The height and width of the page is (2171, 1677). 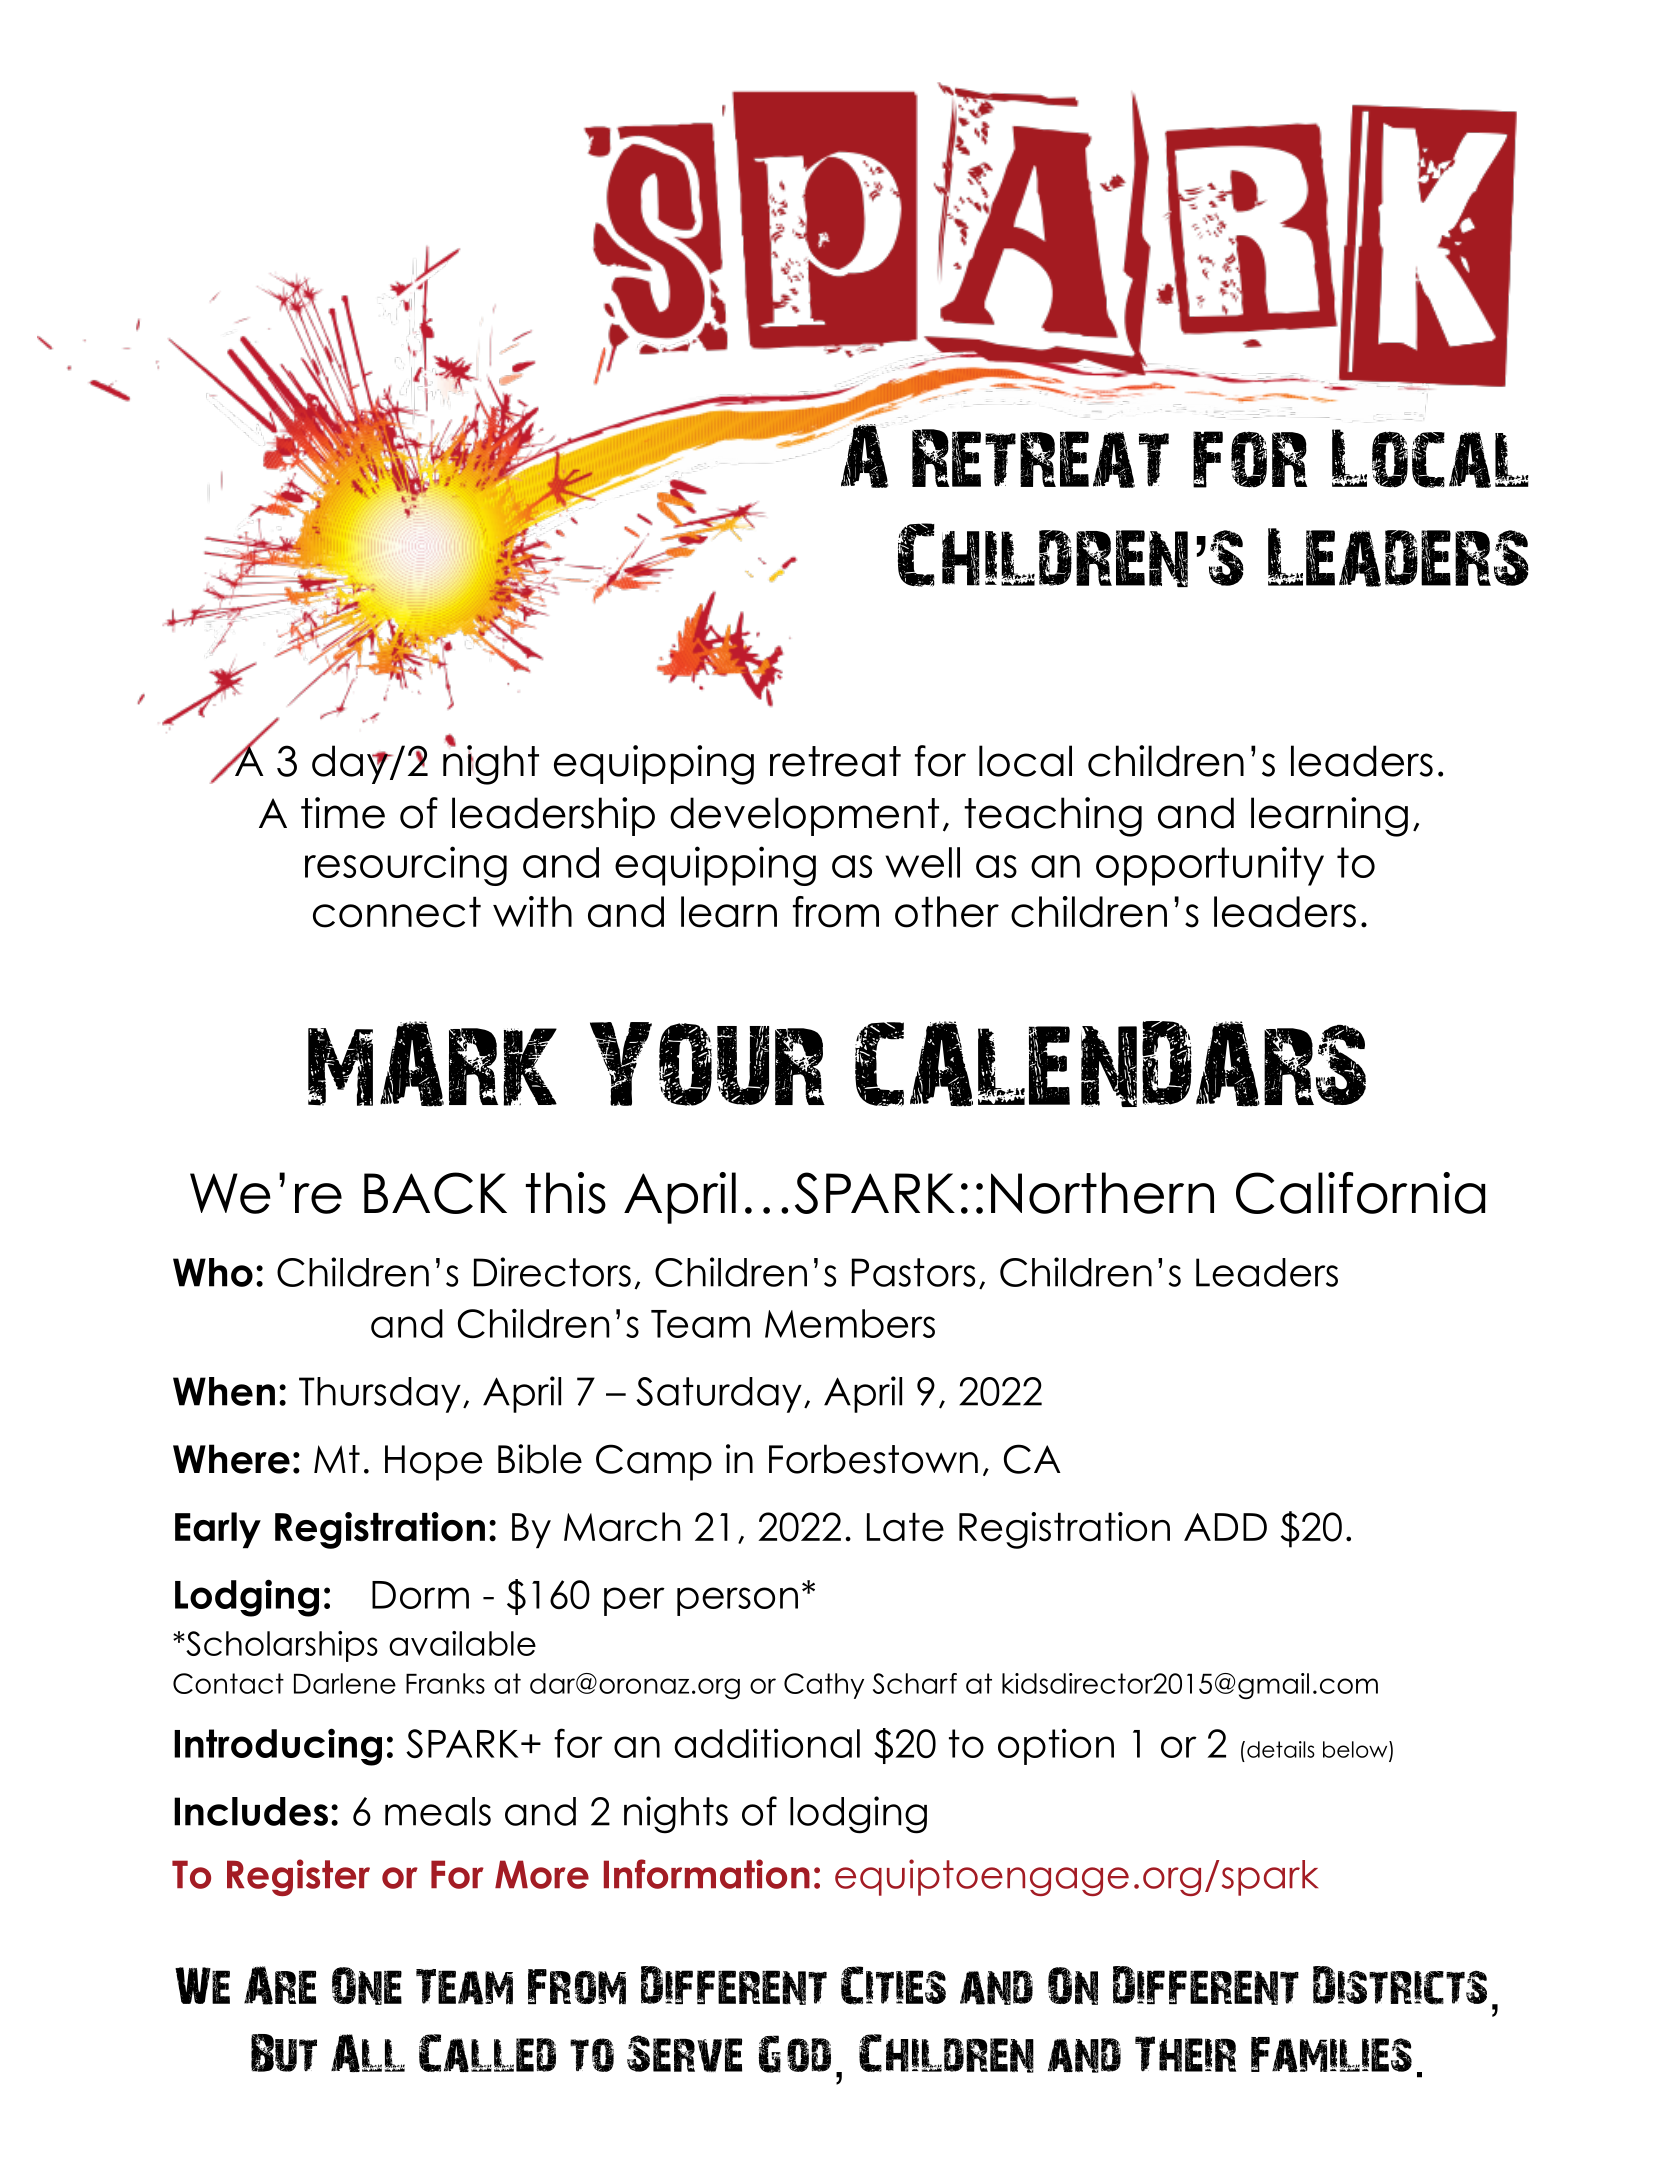 What do you see at coordinates (435, 1193) in the page?
I see `BACK` at bounding box center [435, 1193].
